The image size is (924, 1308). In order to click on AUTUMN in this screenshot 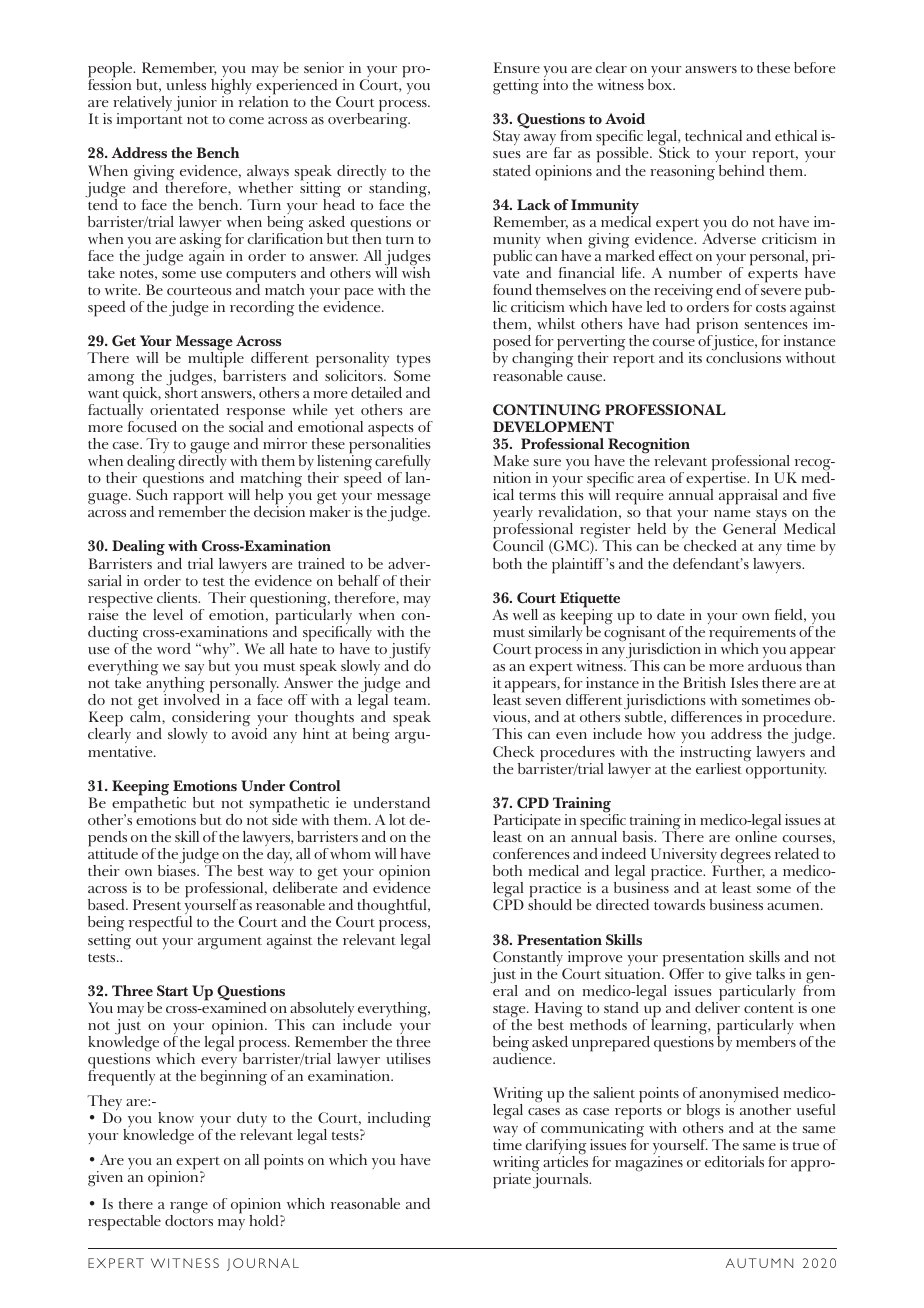, I will do `click(759, 1263)`.
